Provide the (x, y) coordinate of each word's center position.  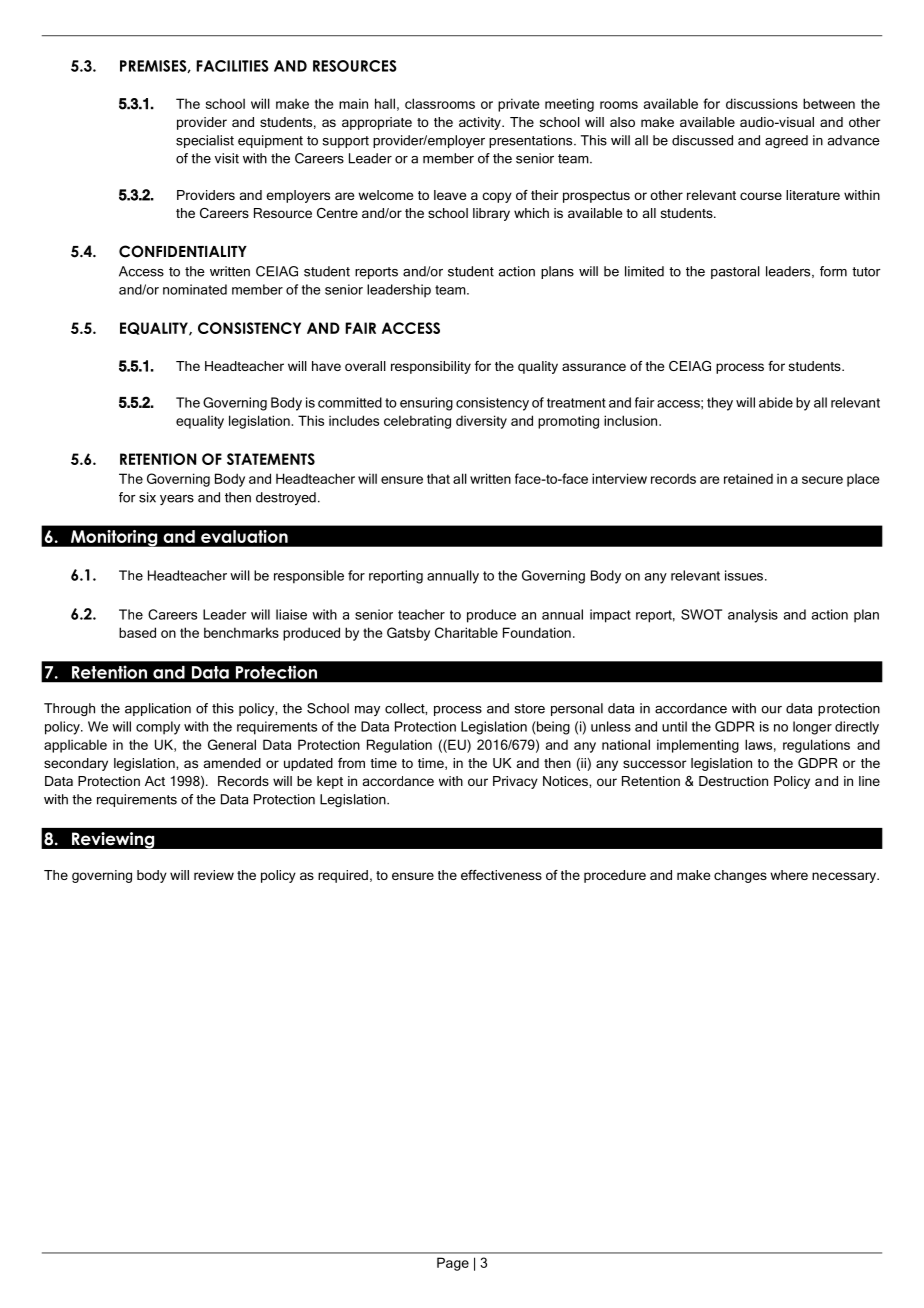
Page (453, 1264)
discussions (762, 103)
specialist (205, 141)
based (137, 632)
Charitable (466, 632)
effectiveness (501, 875)
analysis (753, 616)
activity (481, 123)
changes (740, 876)
